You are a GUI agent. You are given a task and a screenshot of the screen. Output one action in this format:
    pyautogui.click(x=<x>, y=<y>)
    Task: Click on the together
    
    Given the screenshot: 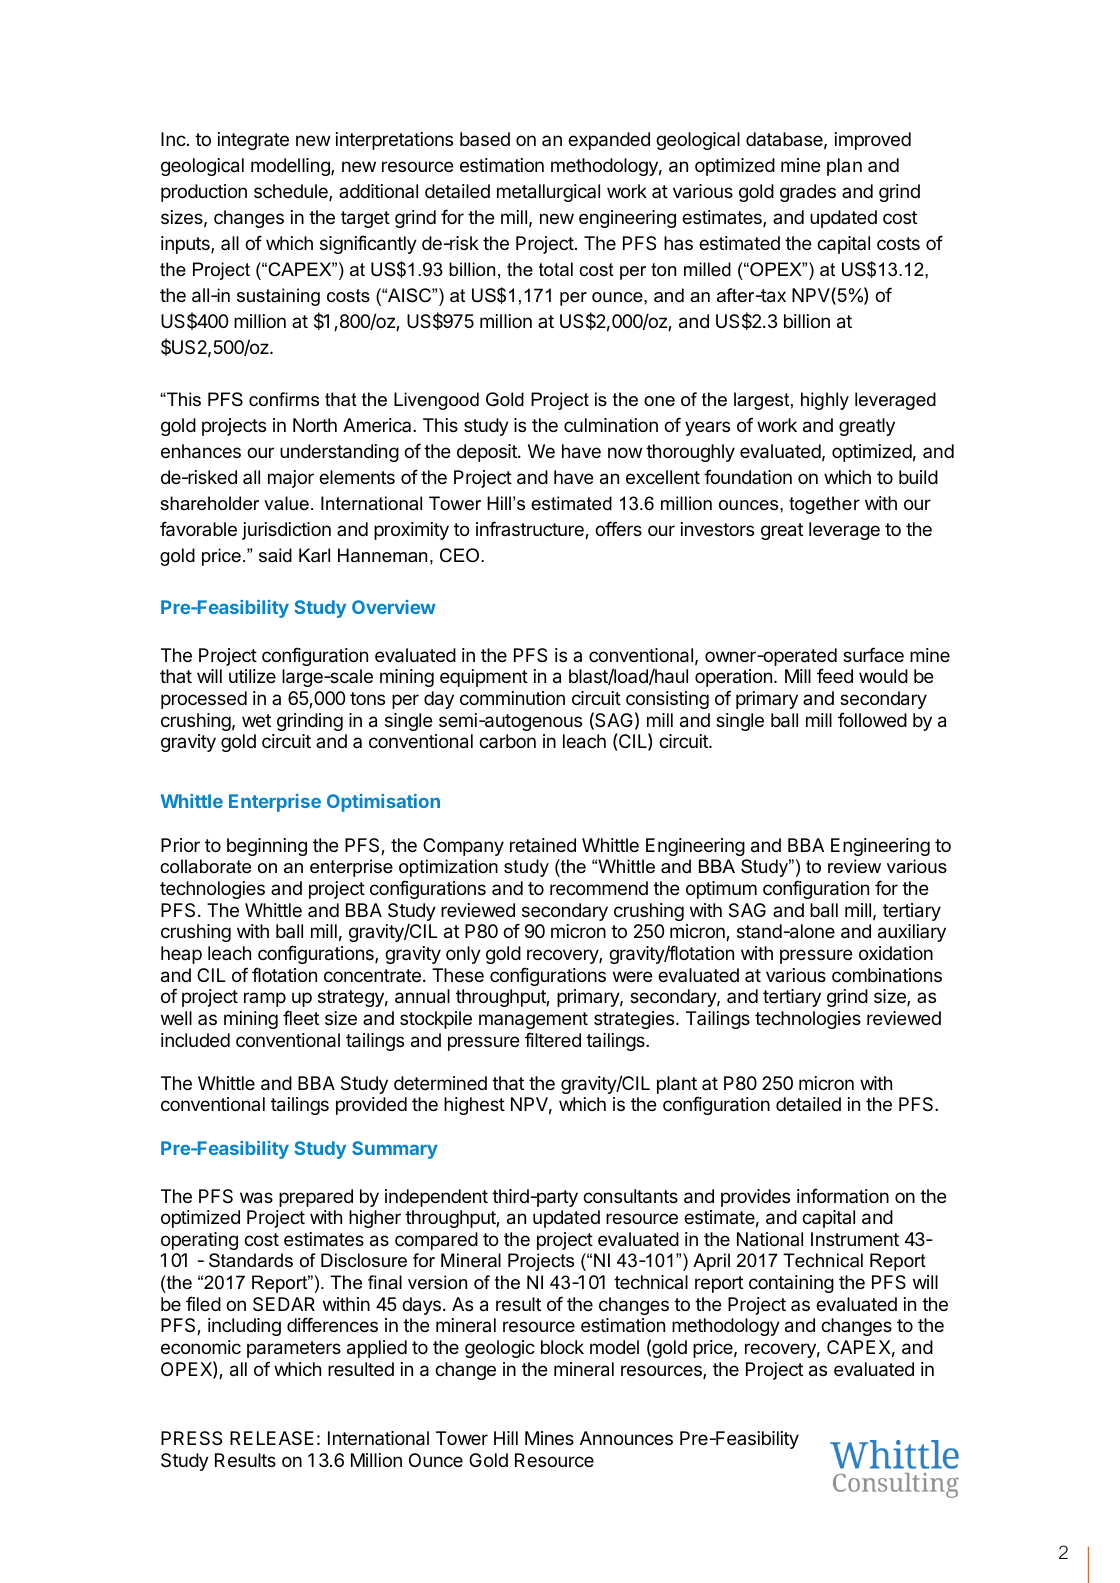 What is the action you would take?
    pyautogui.click(x=824, y=505)
